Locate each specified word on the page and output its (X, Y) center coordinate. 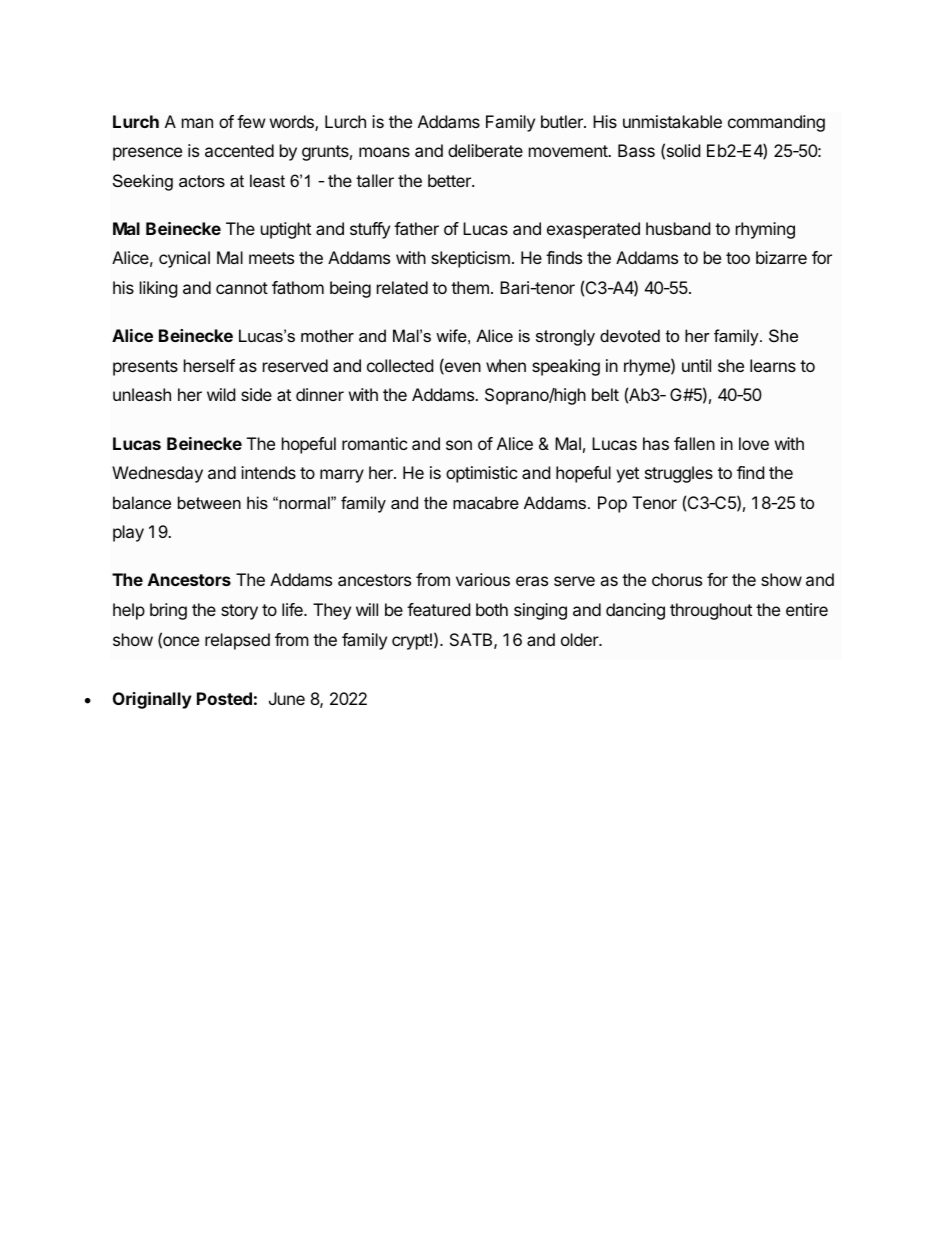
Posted (224, 698)
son (459, 445)
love (754, 443)
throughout (711, 611)
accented (239, 150)
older (581, 639)
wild (221, 394)
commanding (776, 123)
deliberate (485, 150)
